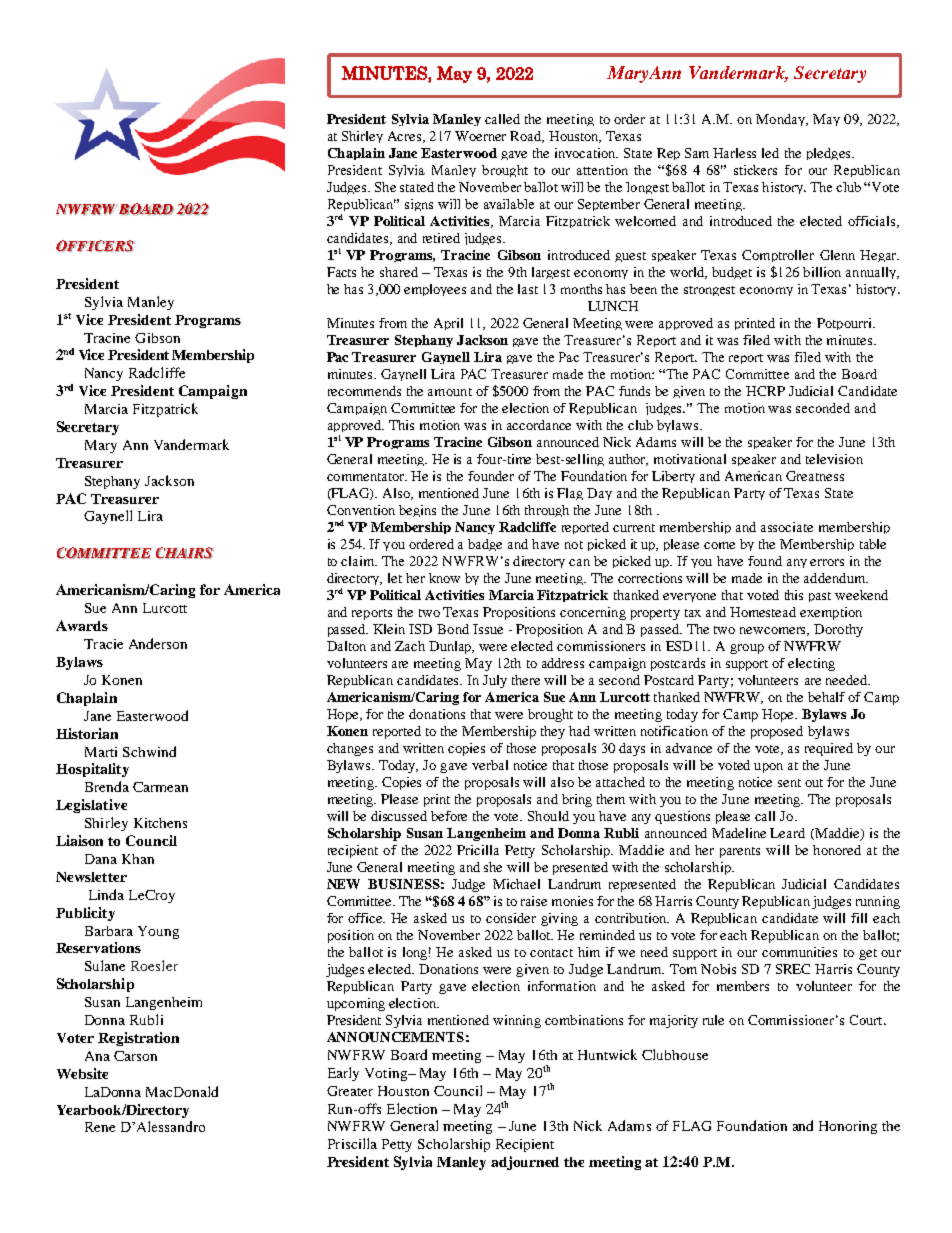 Image resolution: width=952 pixels, height=1233 pixels. What do you see at coordinates (100, 1127) in the screenshot?
I see `Rene` at bounding box center [100, 1127].
